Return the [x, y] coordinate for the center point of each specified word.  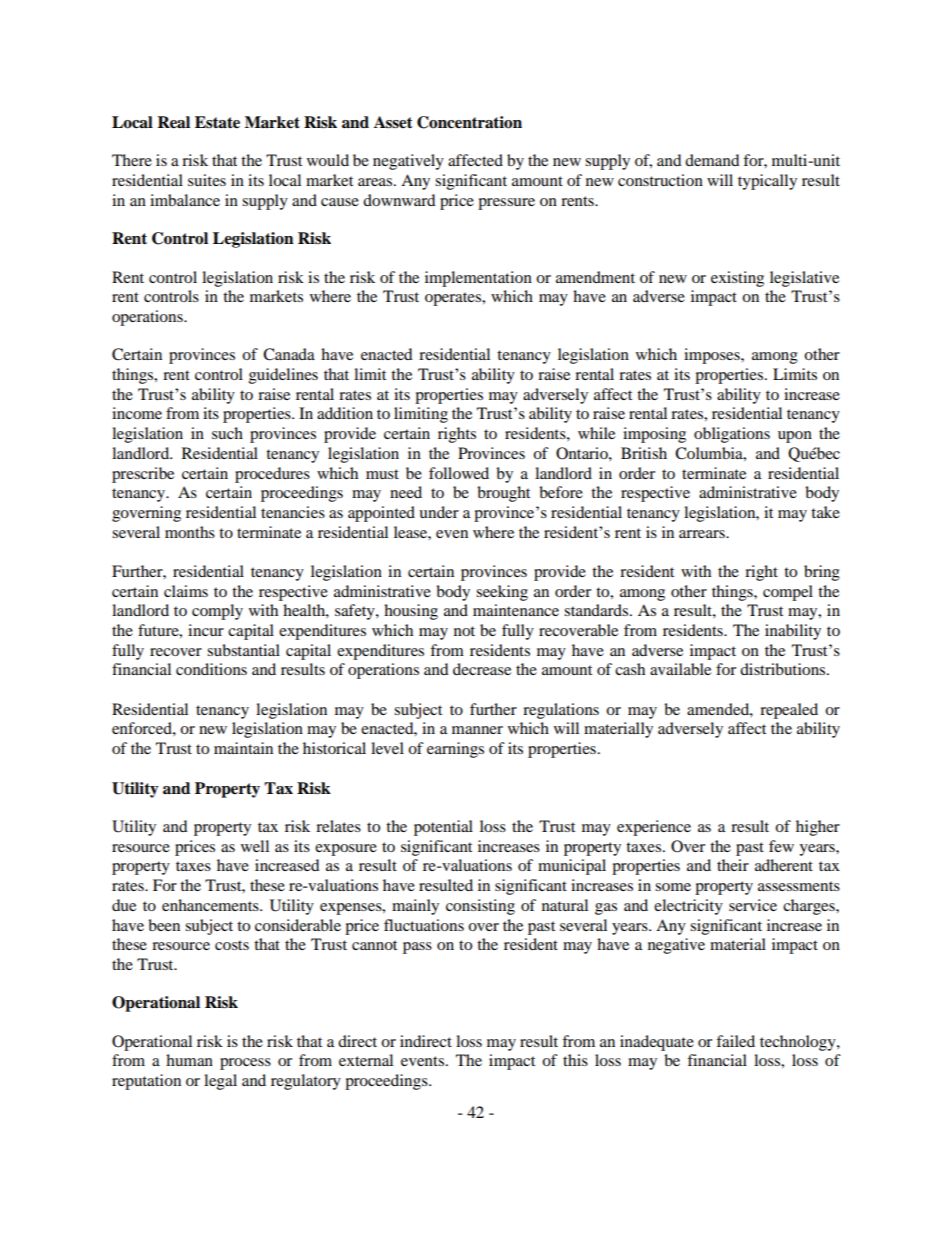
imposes [713, 356]
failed [735, 1041]
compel [788, 593]
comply [217, 612]
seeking [502, 593]
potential [443, 828]
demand [712, 160]
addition [345, 413]
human [189, 1060]
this [575, 1060]
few [781, 846]
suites [207, 180]
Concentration [469, 122]
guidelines [283, 376]
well [255, 846]
